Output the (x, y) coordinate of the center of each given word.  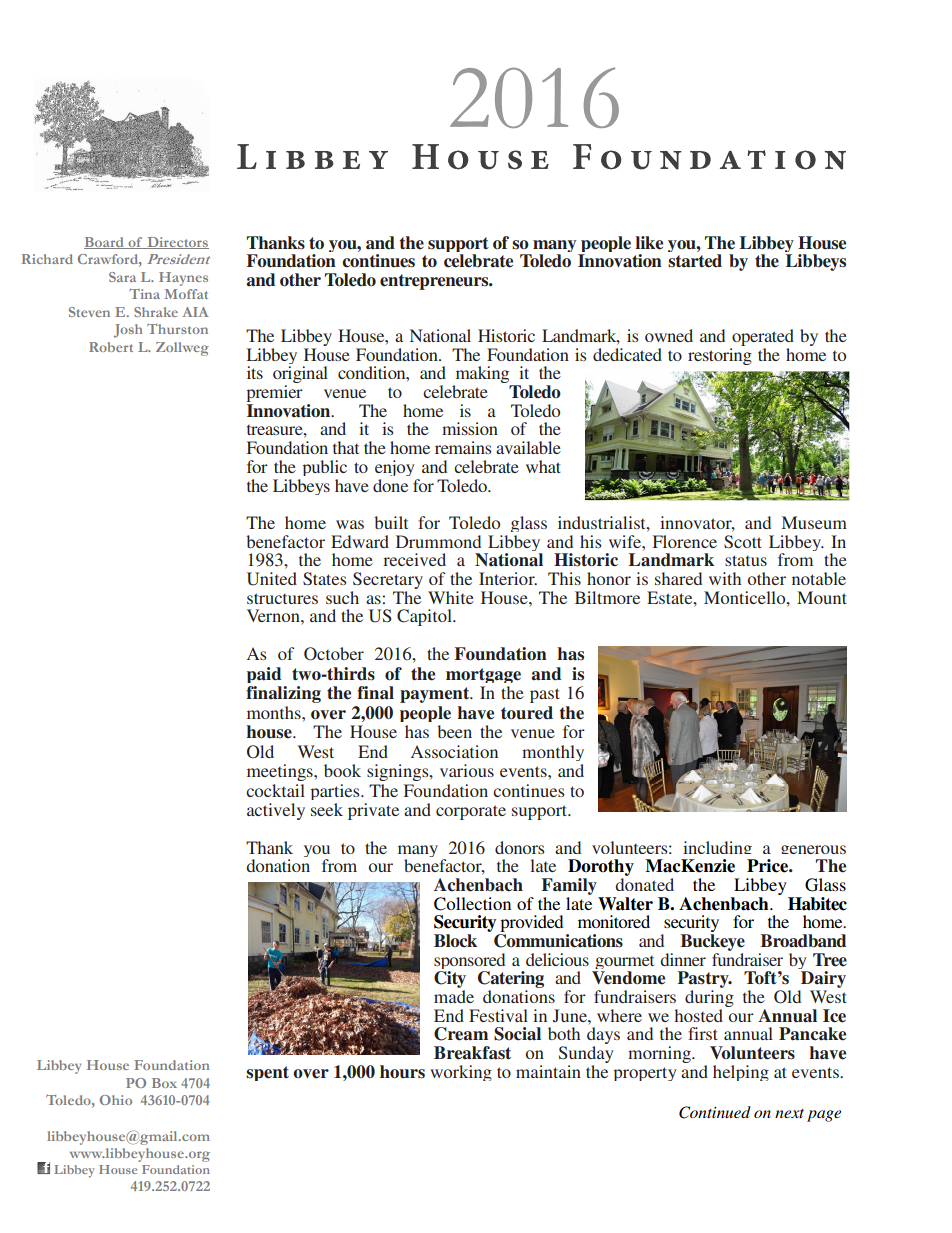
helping (741, 1073)
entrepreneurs (435, 282)
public (324, 468)
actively (276, 811)
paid (264, 675)
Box (164, 1083)
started (695, 261)
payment (436, 695)
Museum (814, 522)
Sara (122, 277)
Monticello (746, 597)
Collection (472, 904)
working (461, 1073)
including (717, 850)
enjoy (395, 468)
